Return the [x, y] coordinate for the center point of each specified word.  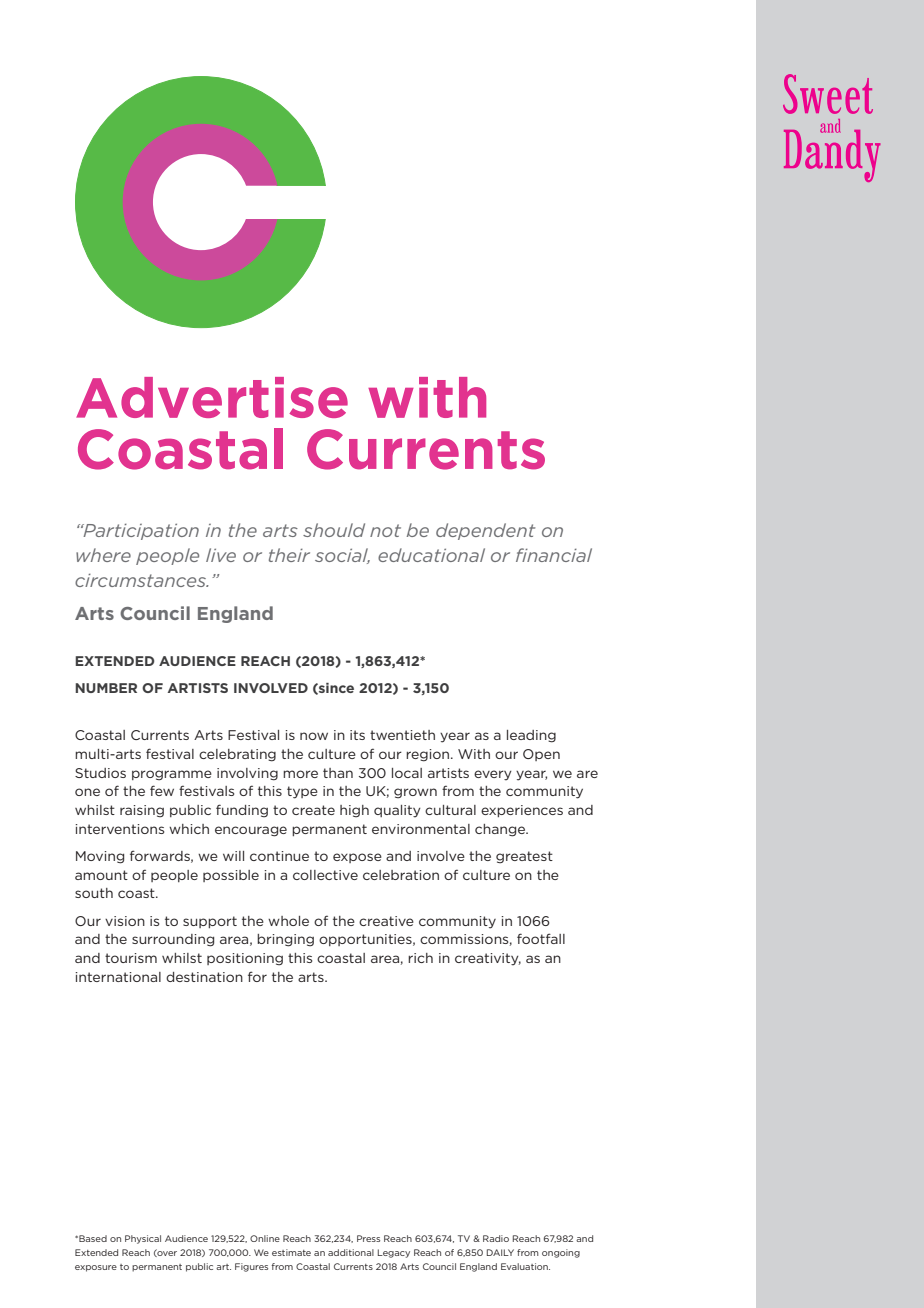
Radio [496, 1238]
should [334, 530]
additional [351, 1252]
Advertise [212, 397]
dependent [485, 531]
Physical [143, 1239]
